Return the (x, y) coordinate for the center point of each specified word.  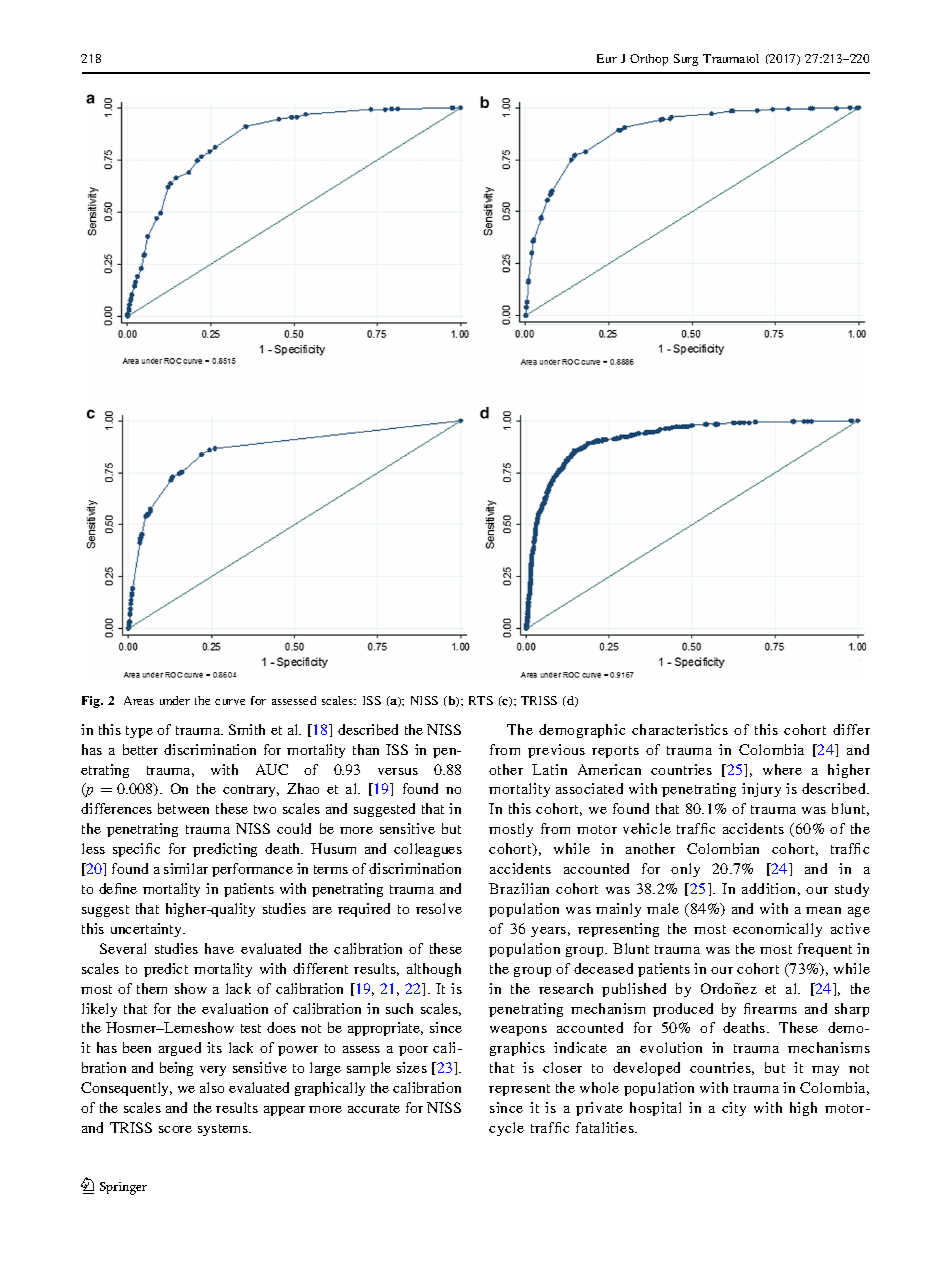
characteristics (680, 729)
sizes (412, 1067)
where (782, 769)
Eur (607, 58)
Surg (686, 60)
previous (556, 751)
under (175, 700)
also (212, 1087)
